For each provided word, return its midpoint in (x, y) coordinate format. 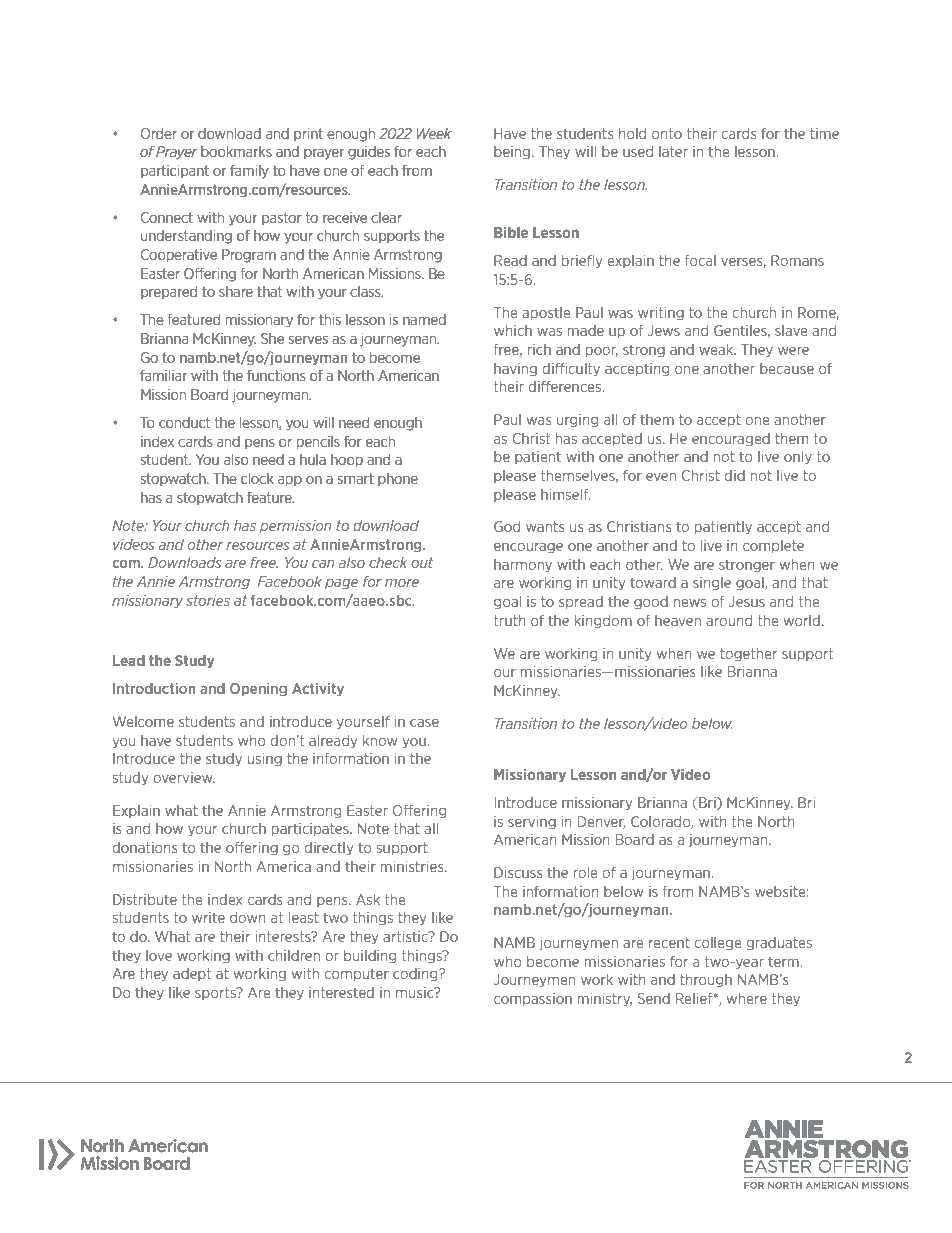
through (706, 981)
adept (192, 974)
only (798, 458)
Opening (258, 690)
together (748, 655)
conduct (184, 422)
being (513, 153)
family (249, 171)
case (424, 723)
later (673, 151)
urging (577, 421)
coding (416, 975)
